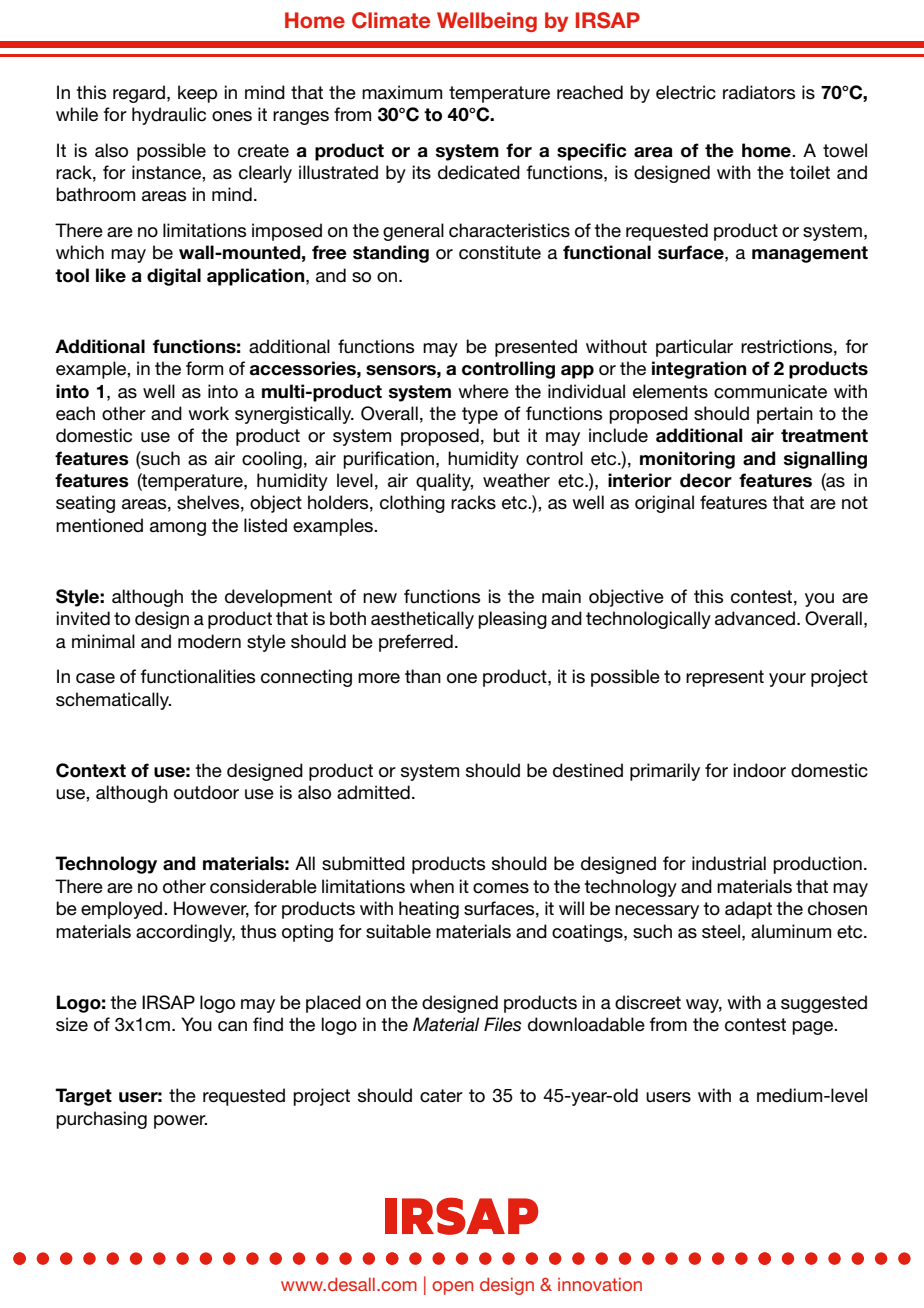  Describe the element at coordinates (787, 680) in the screenshot. I see `your` at that location.
